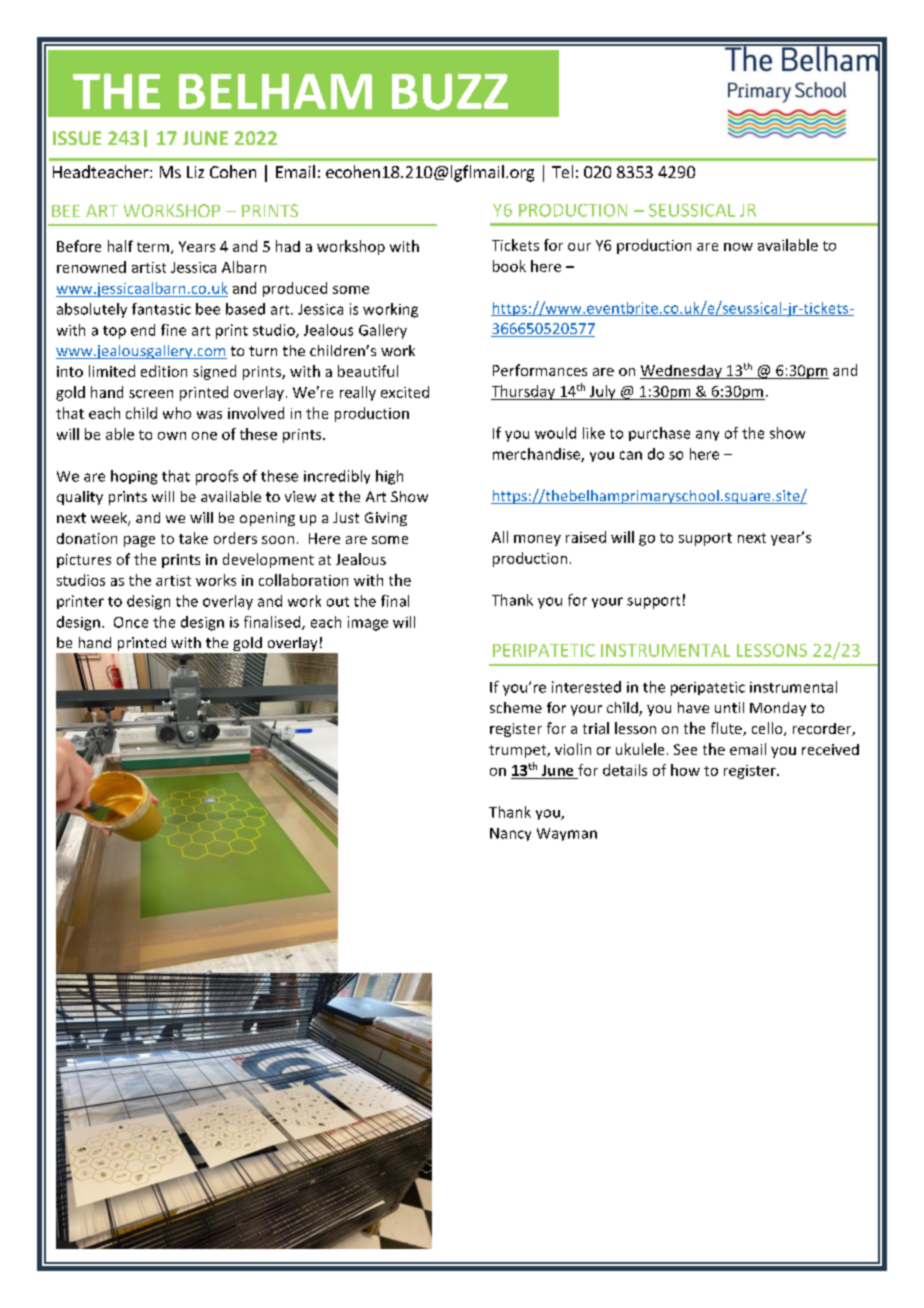 The image size is (924, 1308). I want to click on Nancy, so click(510, 834).
